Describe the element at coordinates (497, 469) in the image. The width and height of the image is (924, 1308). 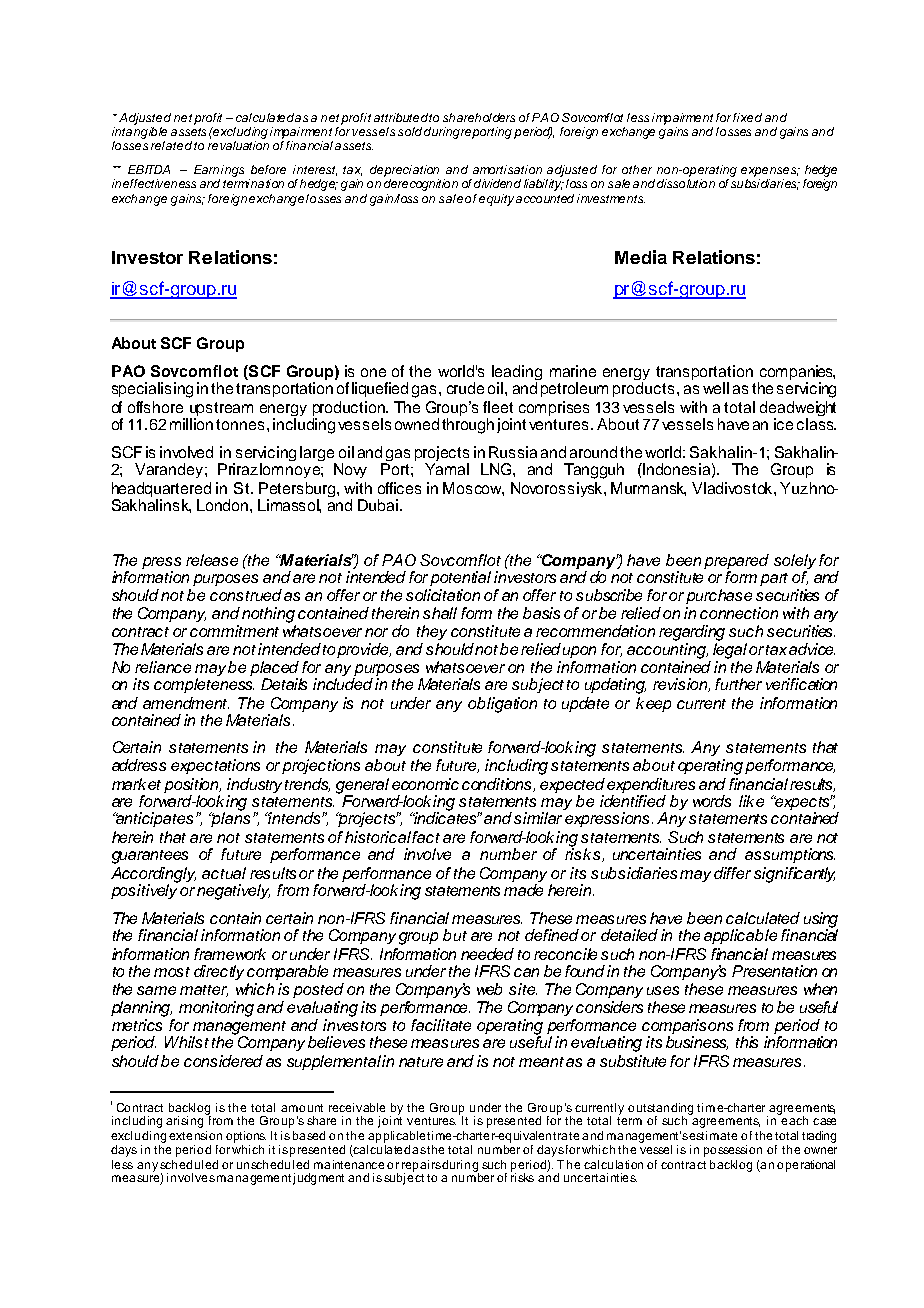
I see `LNG` at that location.
